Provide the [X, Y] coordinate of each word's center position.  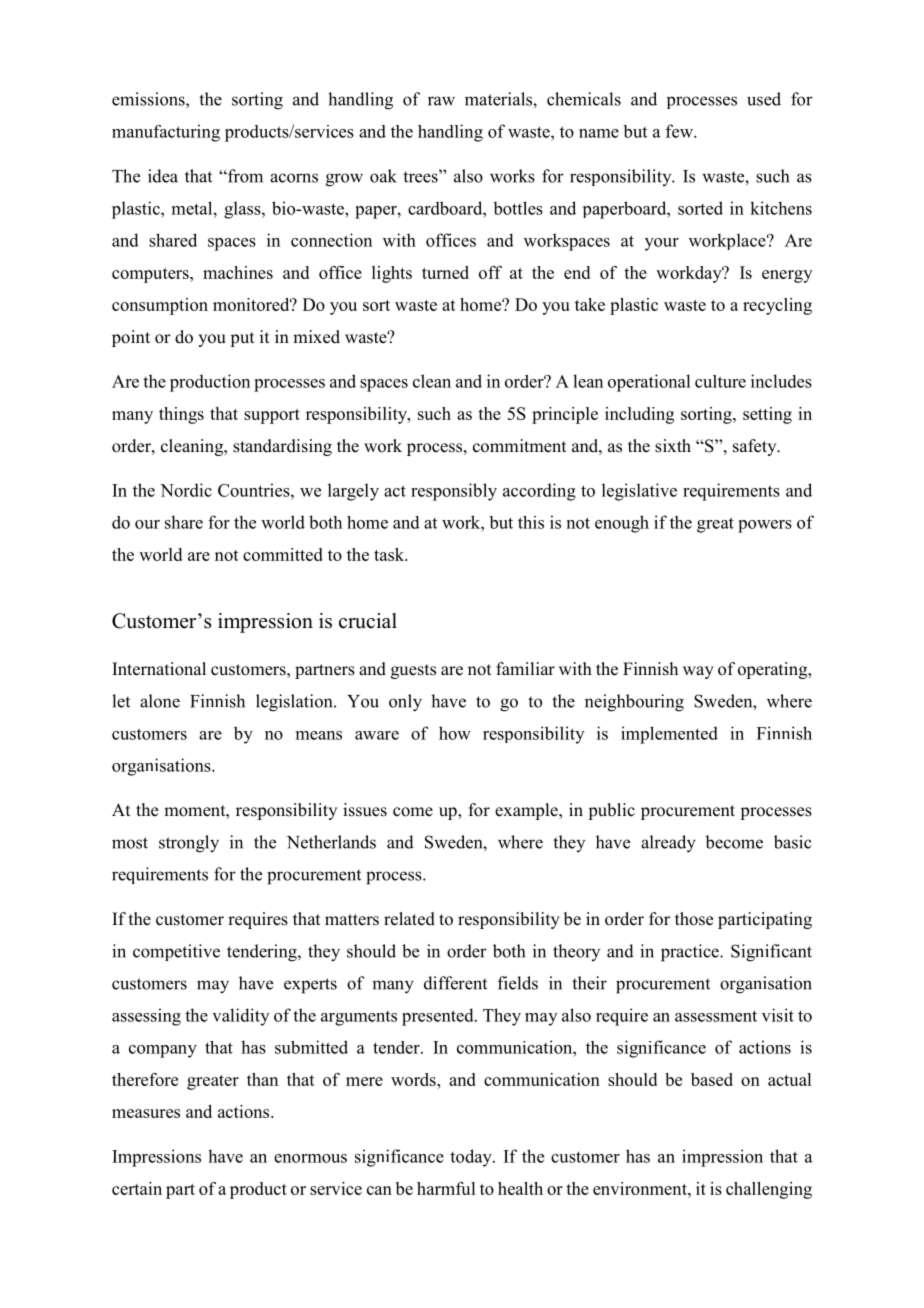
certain [137, 1188]
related [409, 919]
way [698, 672]
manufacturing [166, 133]
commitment [519, 446]
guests [413, 671]
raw [441, 101]
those [694, 919]
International [159, 669]
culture [720, 381]
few [680, 131]
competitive [176, 952]
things [181, 415]
